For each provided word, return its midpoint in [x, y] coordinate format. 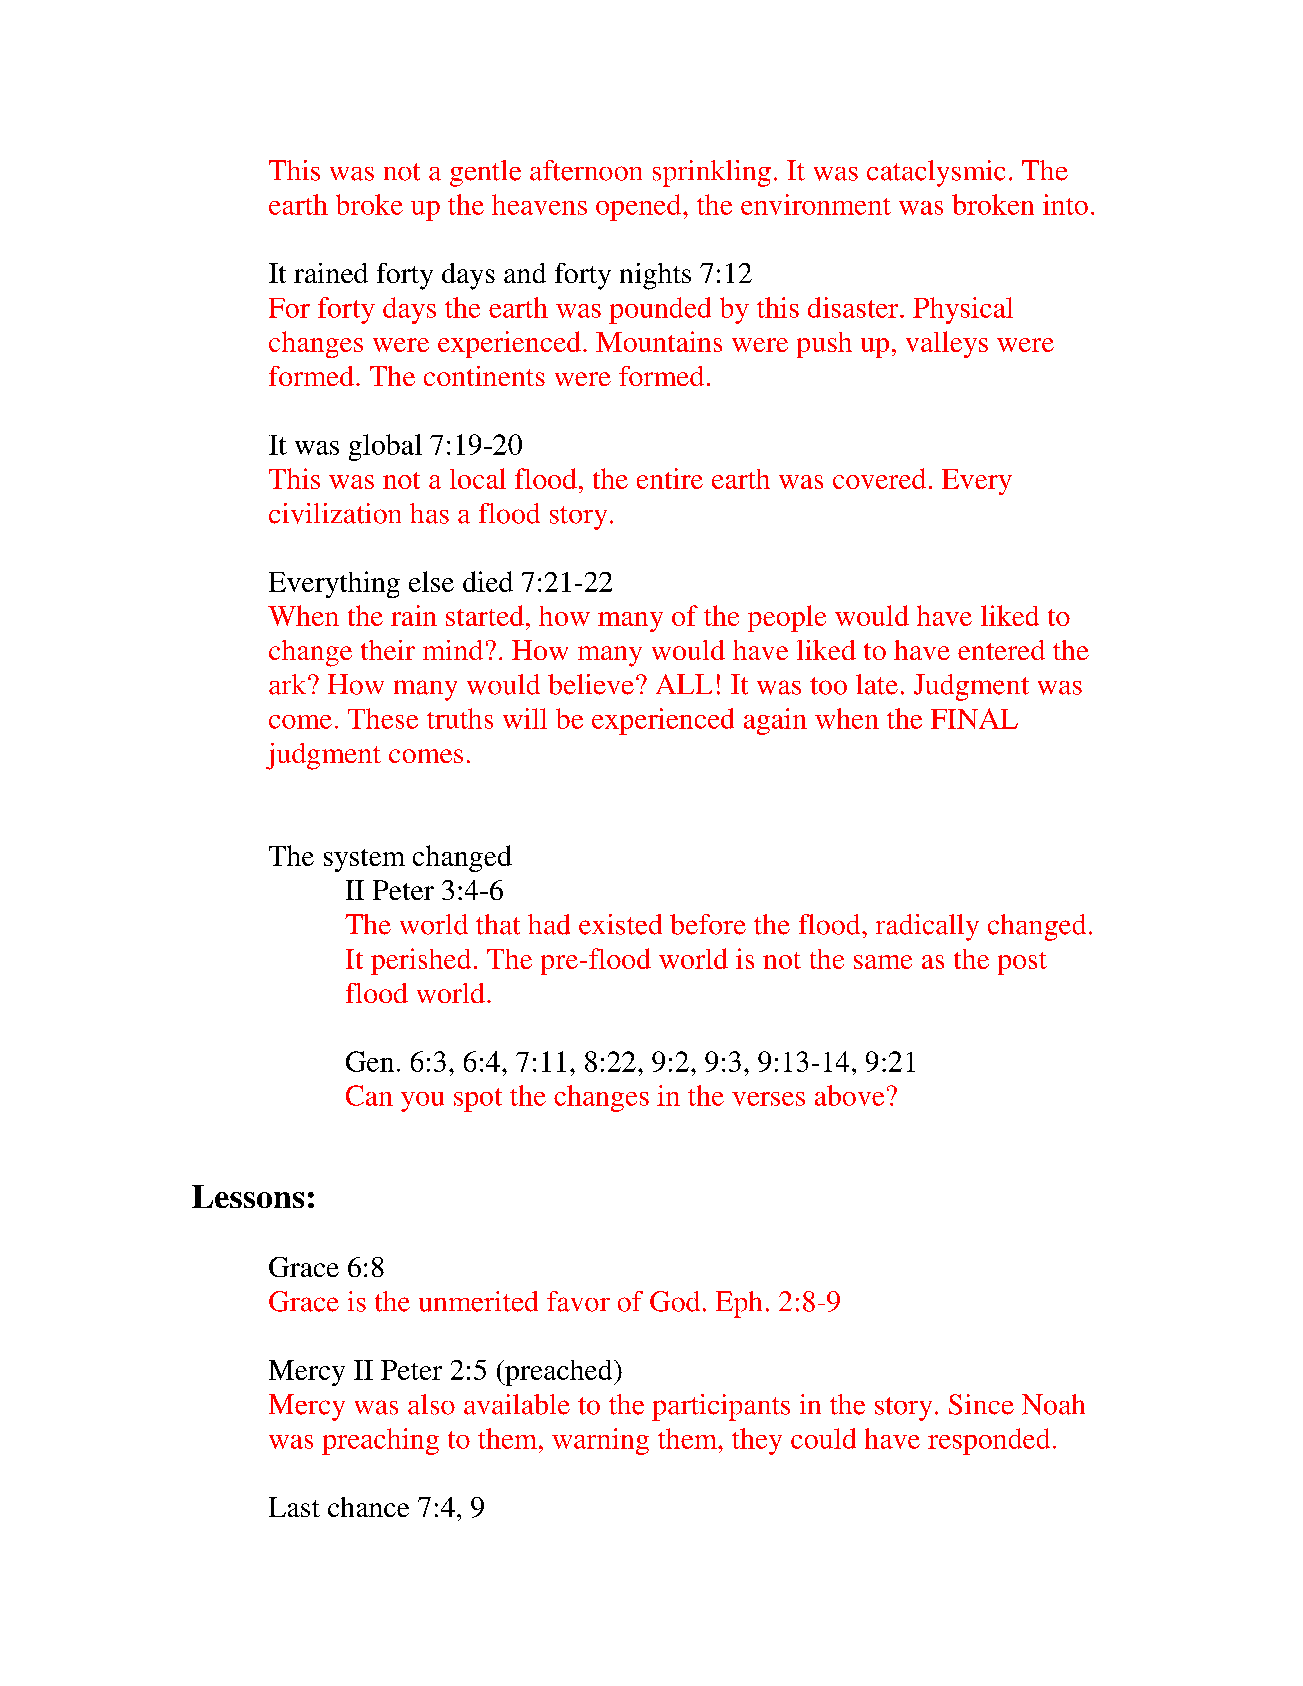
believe [591, 684]
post [1022, 963]
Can [369, 1095]
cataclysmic [936, 173]
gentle [485, 173]
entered [1001, 650]
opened [640, 207]
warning [600, 1441]
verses [768, 1099]
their [388, 650]
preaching [380, 1441]
